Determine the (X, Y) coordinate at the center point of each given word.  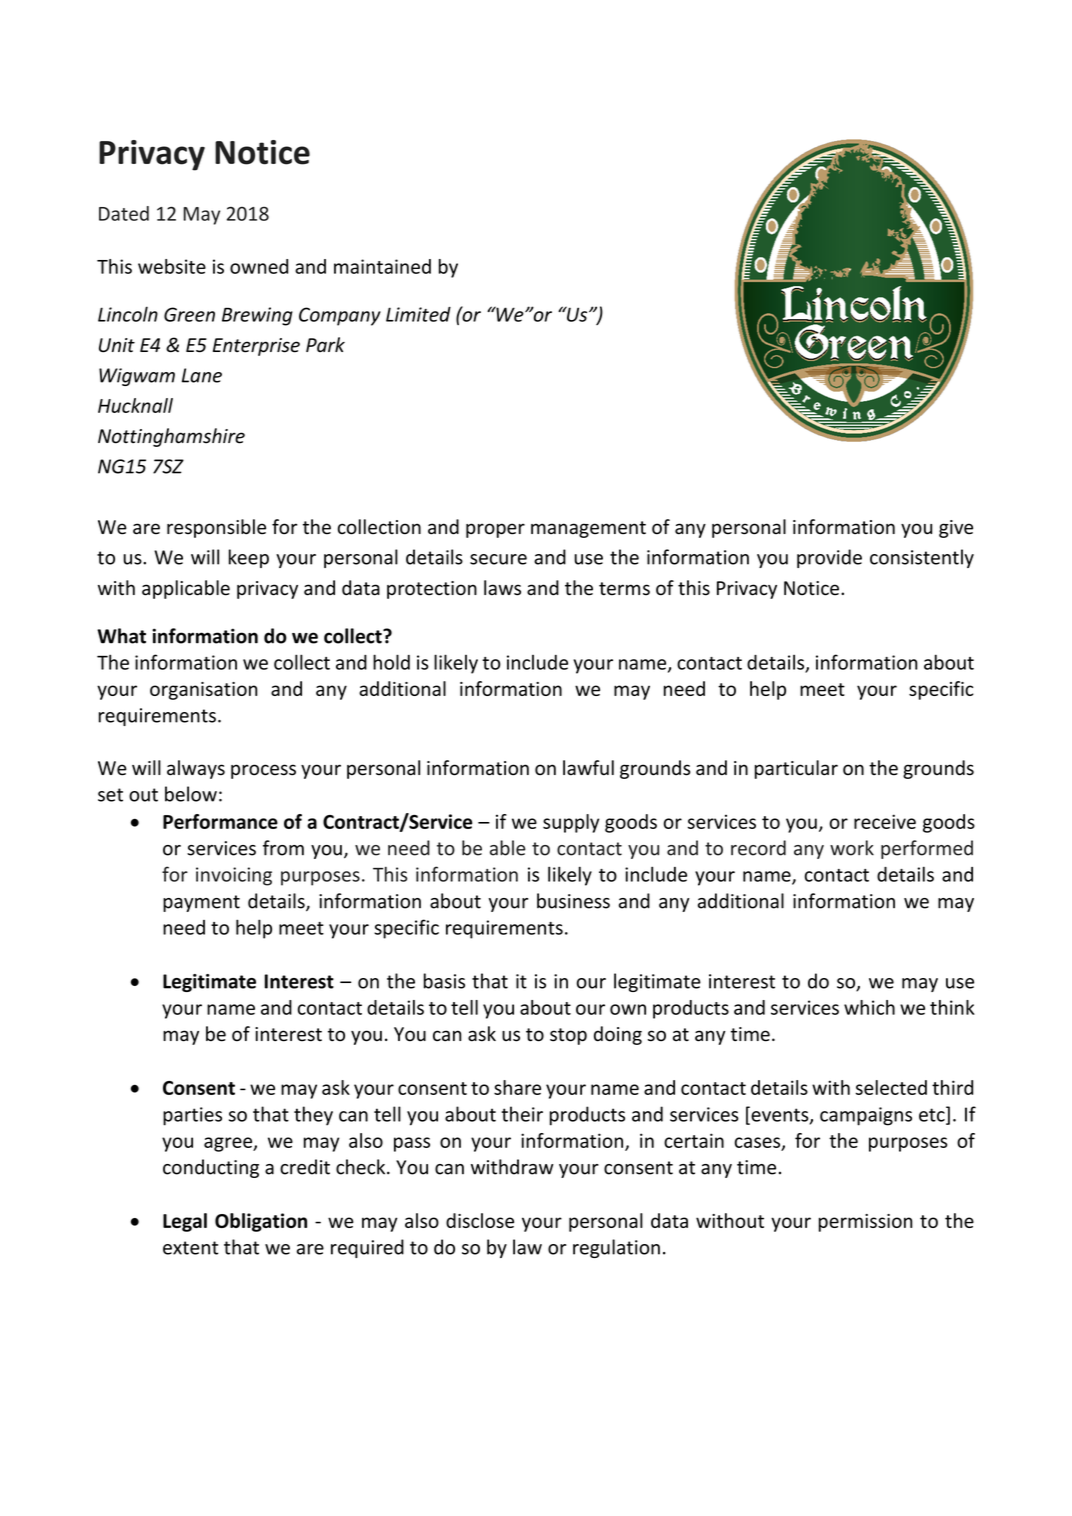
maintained (382, 266)
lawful (588, 768)
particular (796, 769)
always (196, 769)
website (172, 266)
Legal (185, 1222)
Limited (418, 314)
